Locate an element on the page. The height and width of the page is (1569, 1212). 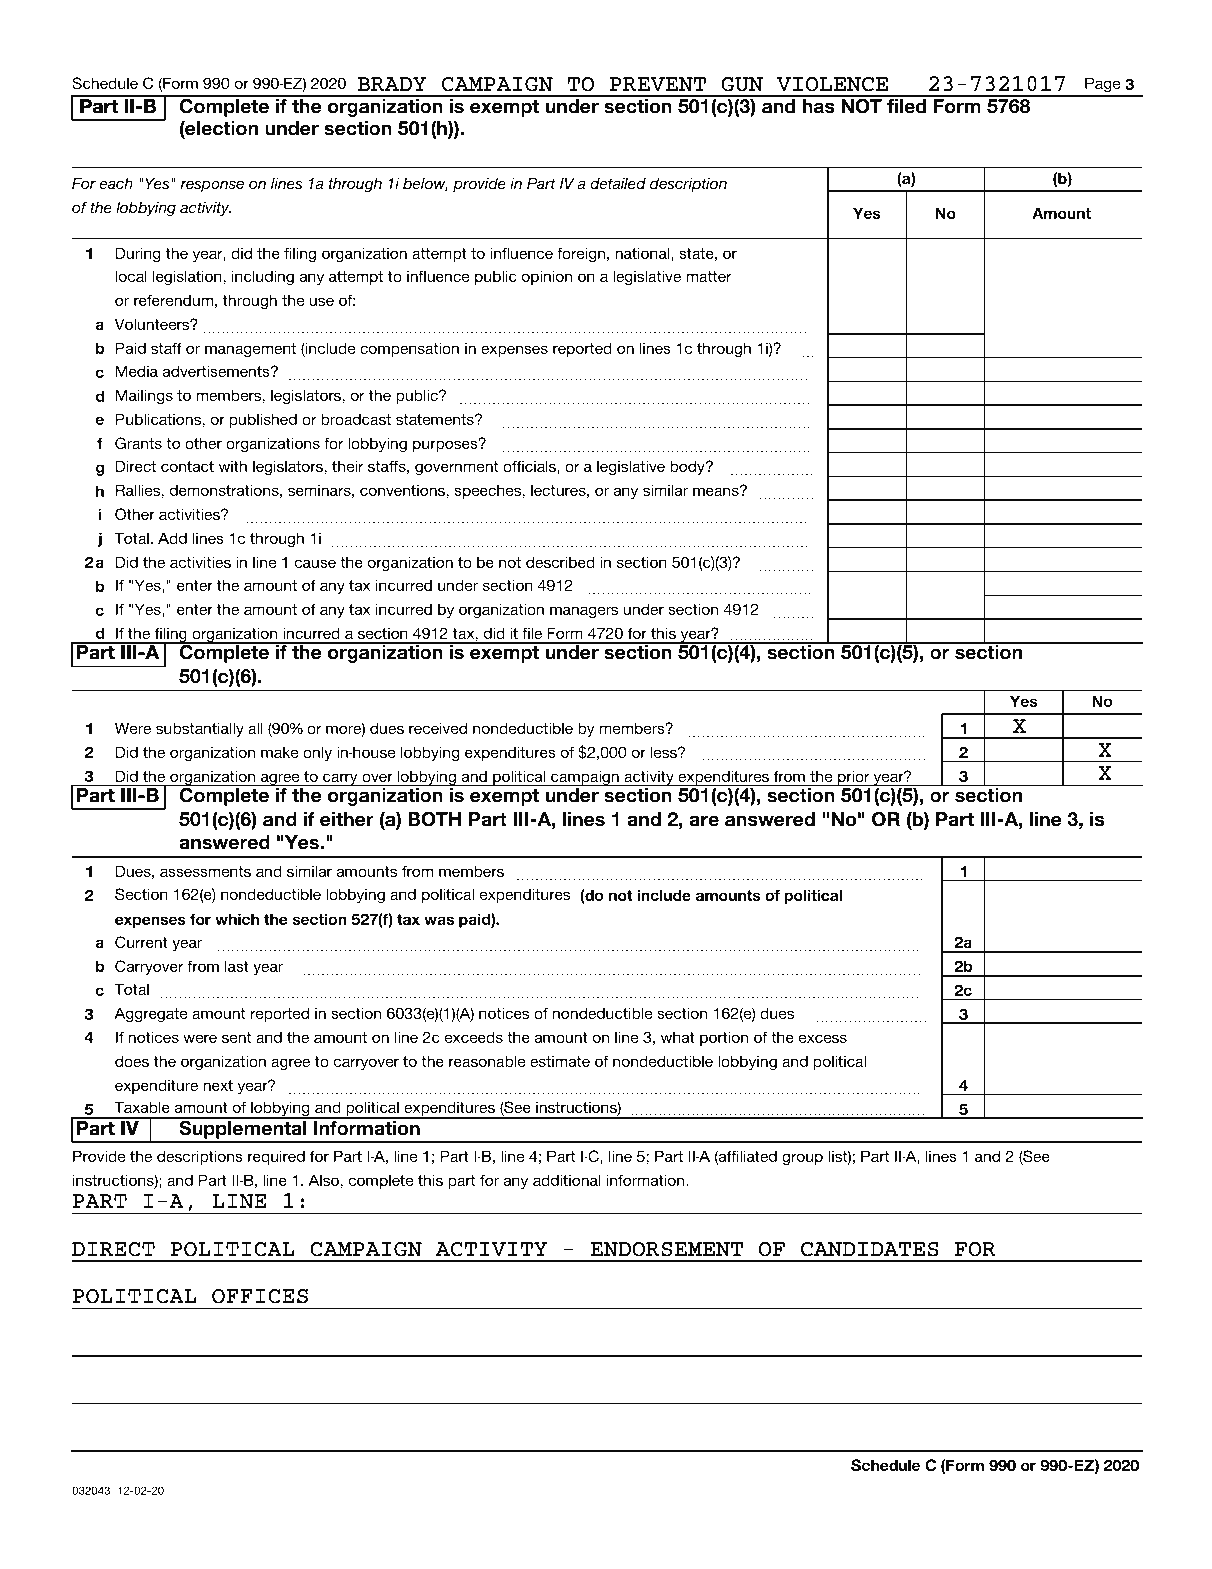
published is located at coordinates (263, 420).
